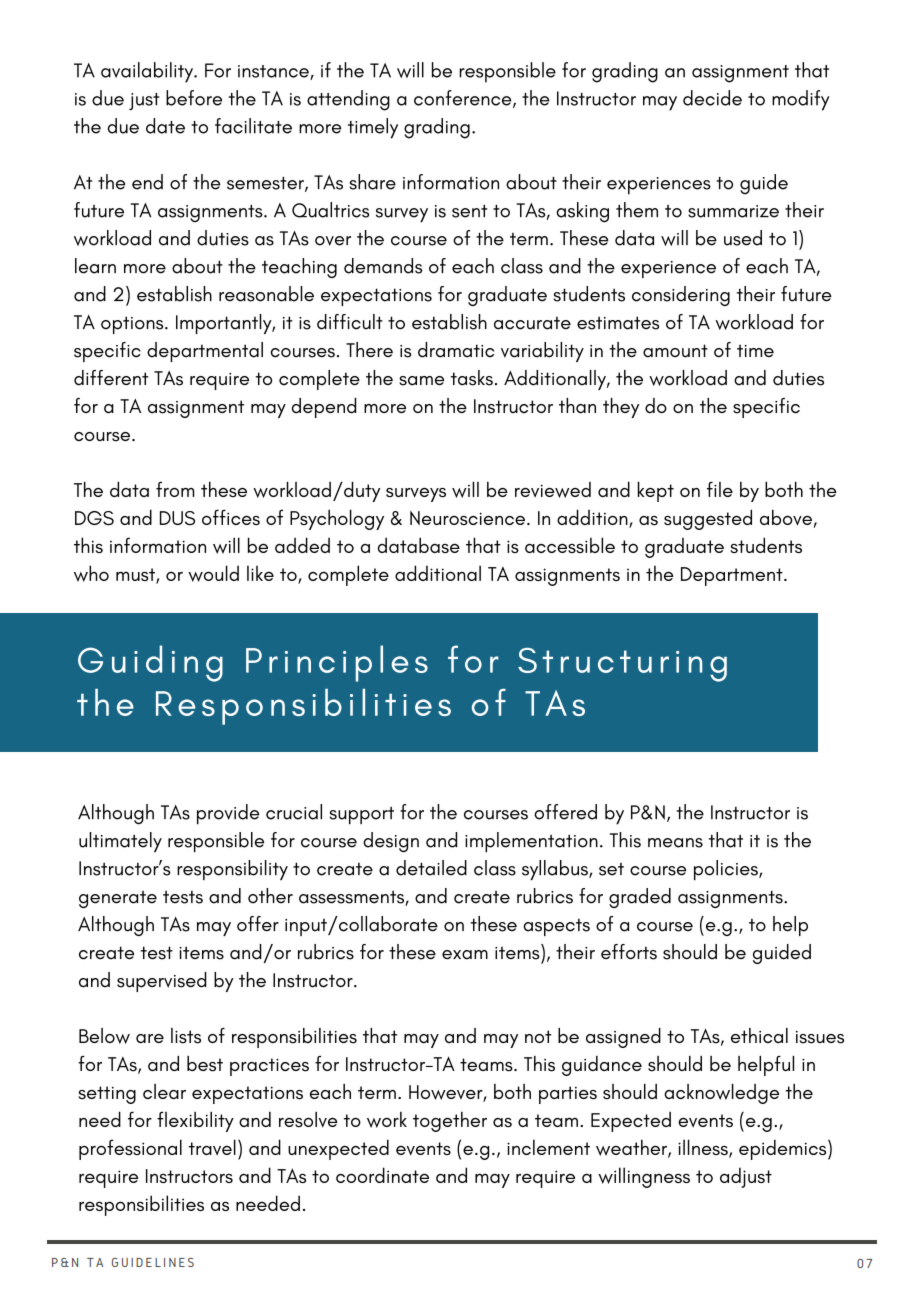  I want to click on conference, so click(464, 99).
